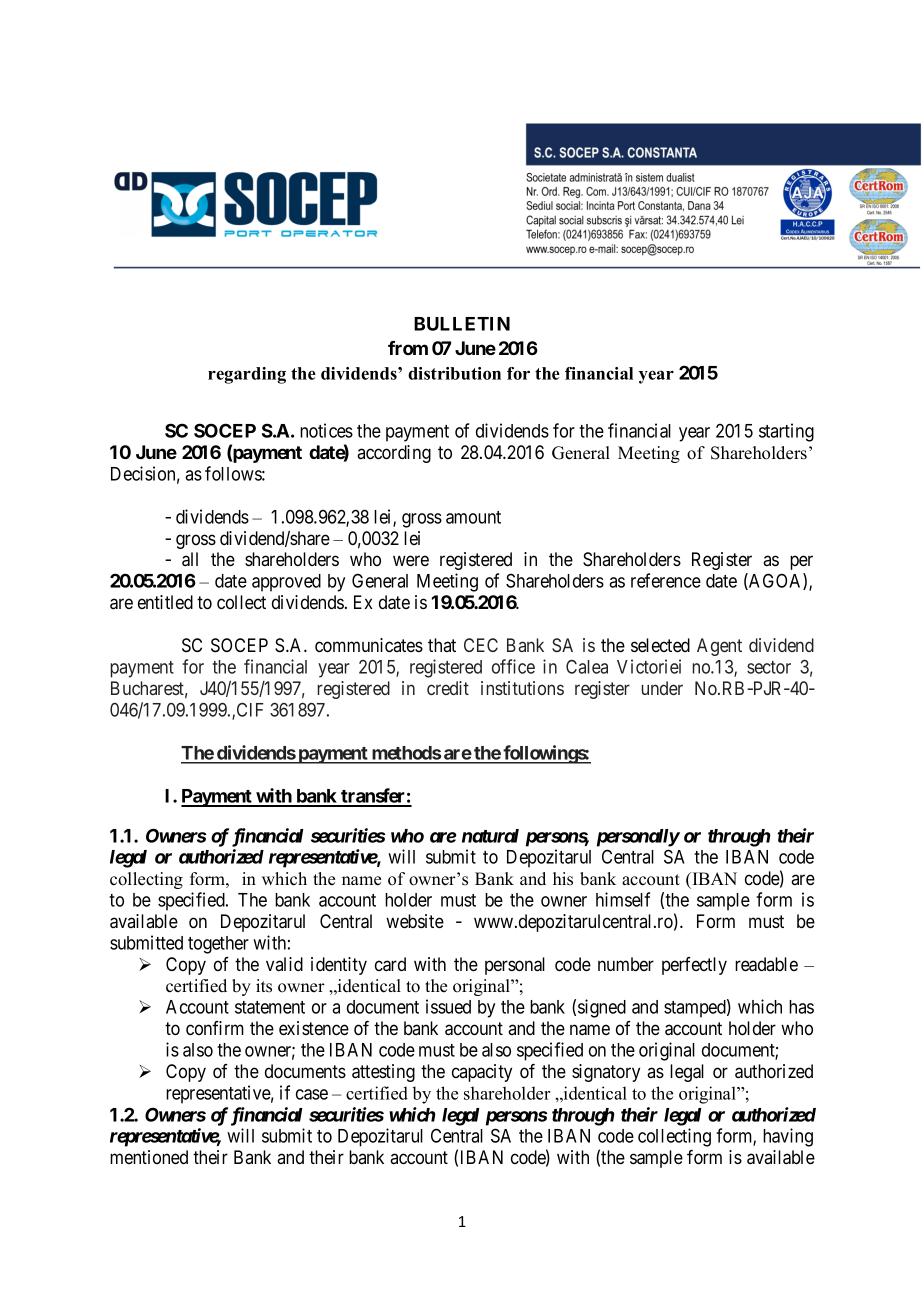 The height and width of the screenshot is (1308, 924). Describe the element at coordinates (448, 688) in the screenshot. I see `credit` at that location.
